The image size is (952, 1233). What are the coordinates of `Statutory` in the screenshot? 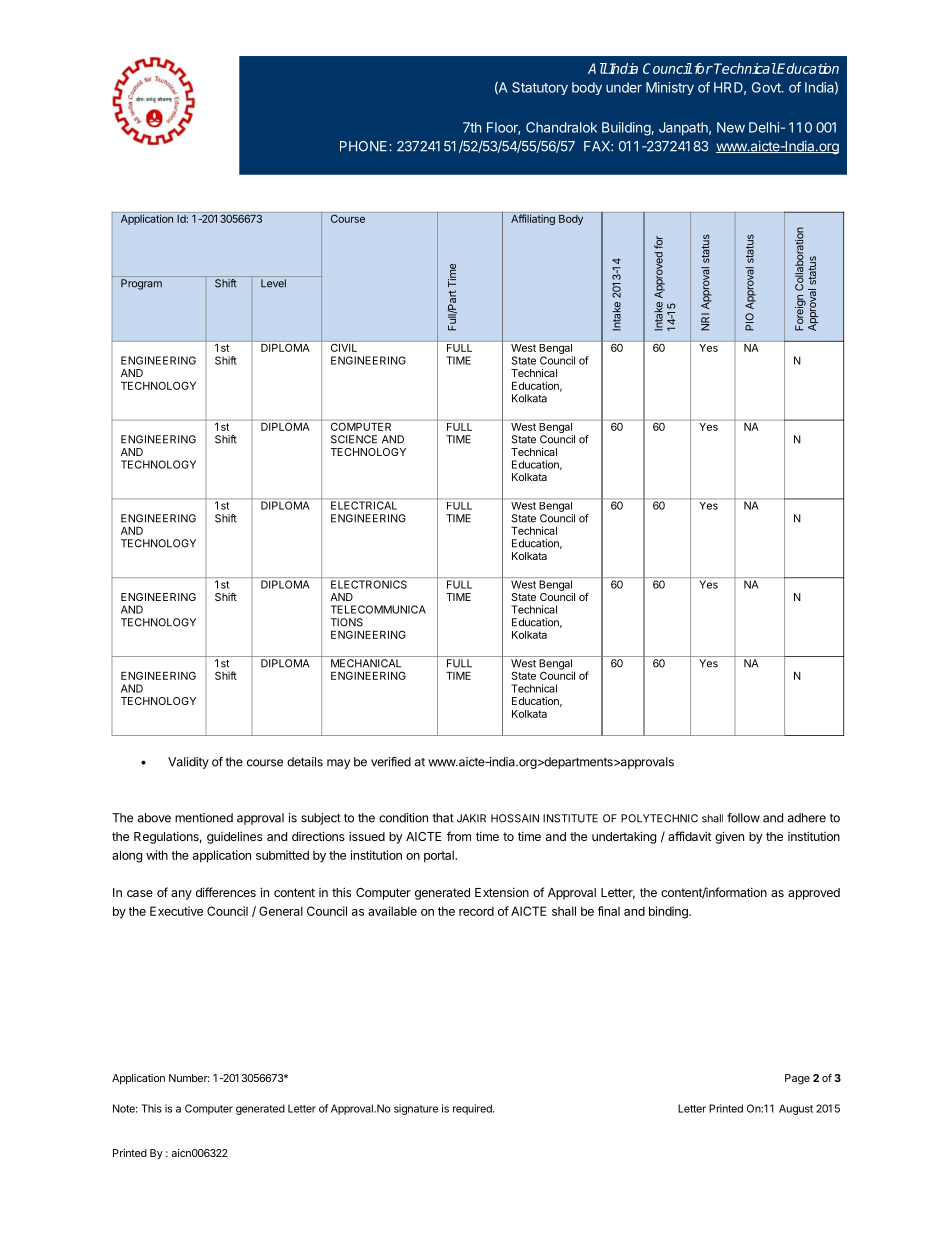 It's located at (540, 88).
